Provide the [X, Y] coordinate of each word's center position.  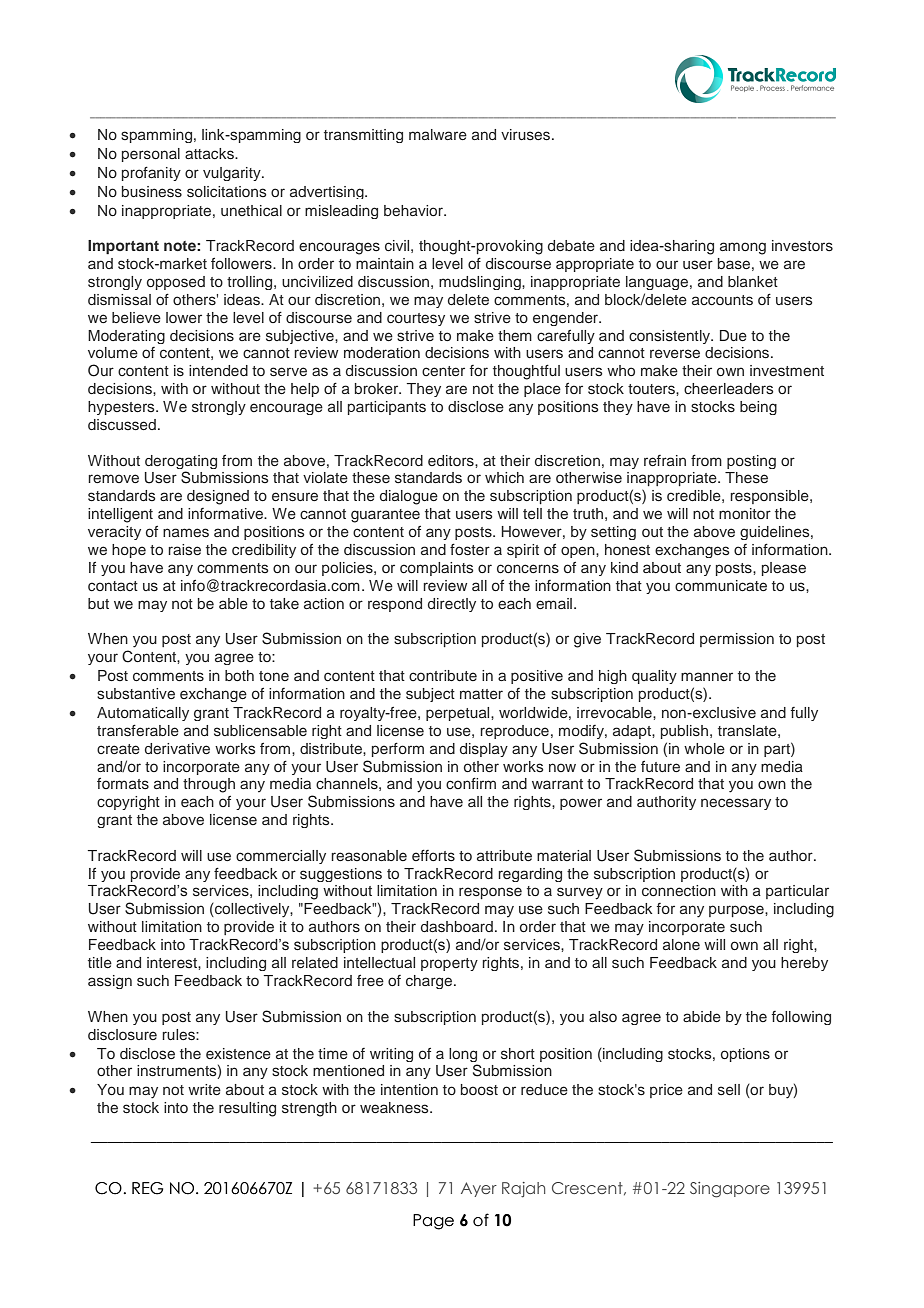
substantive [136, 693]
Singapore [730, 1190]
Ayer [479, 1189]
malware [438, 134]
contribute [443, 675]
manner [707, 676]
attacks [210, 154]
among [743, 248]
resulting [247, 1109]
